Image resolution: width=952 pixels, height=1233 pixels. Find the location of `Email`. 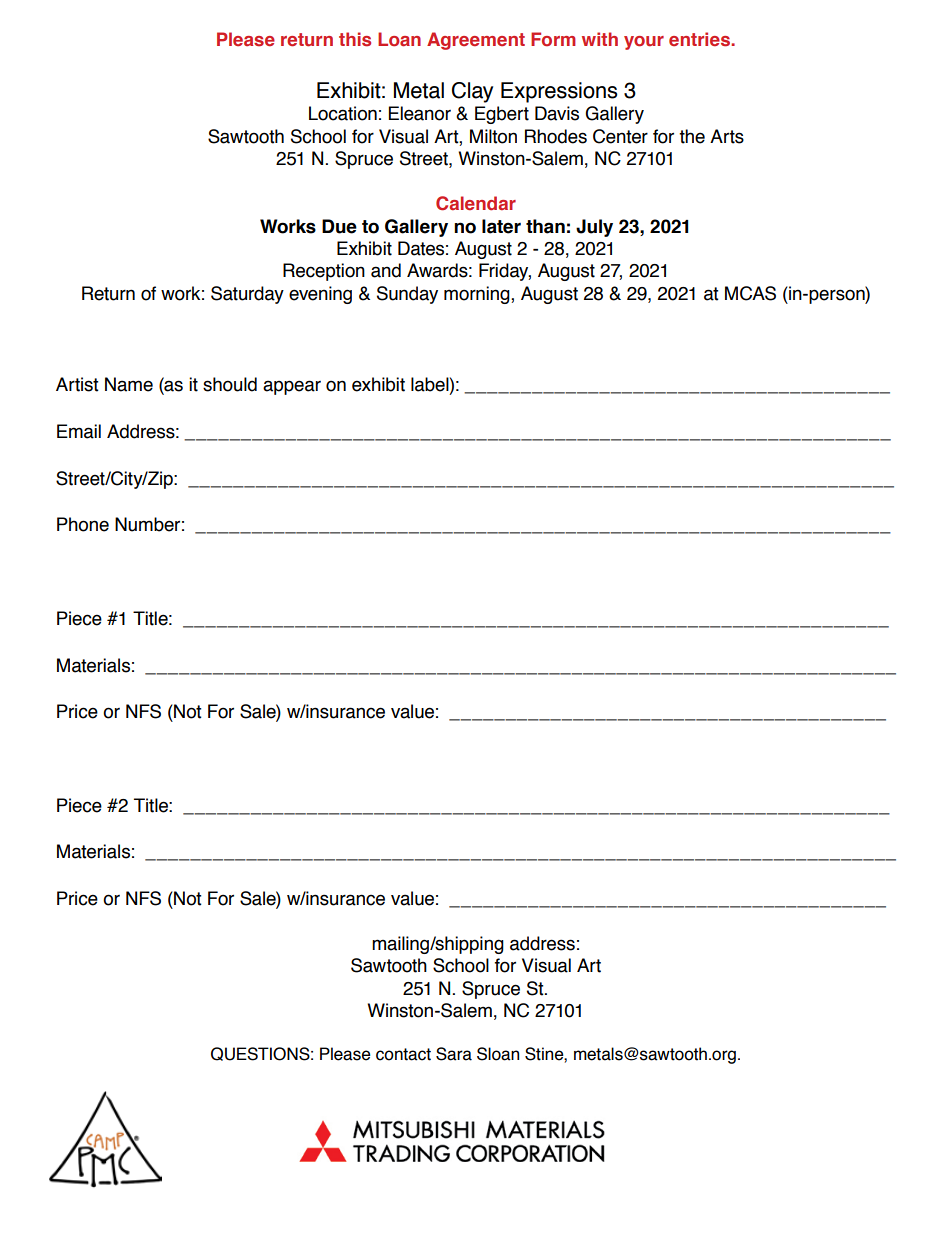

Email is located at coordinates (79, 431).
